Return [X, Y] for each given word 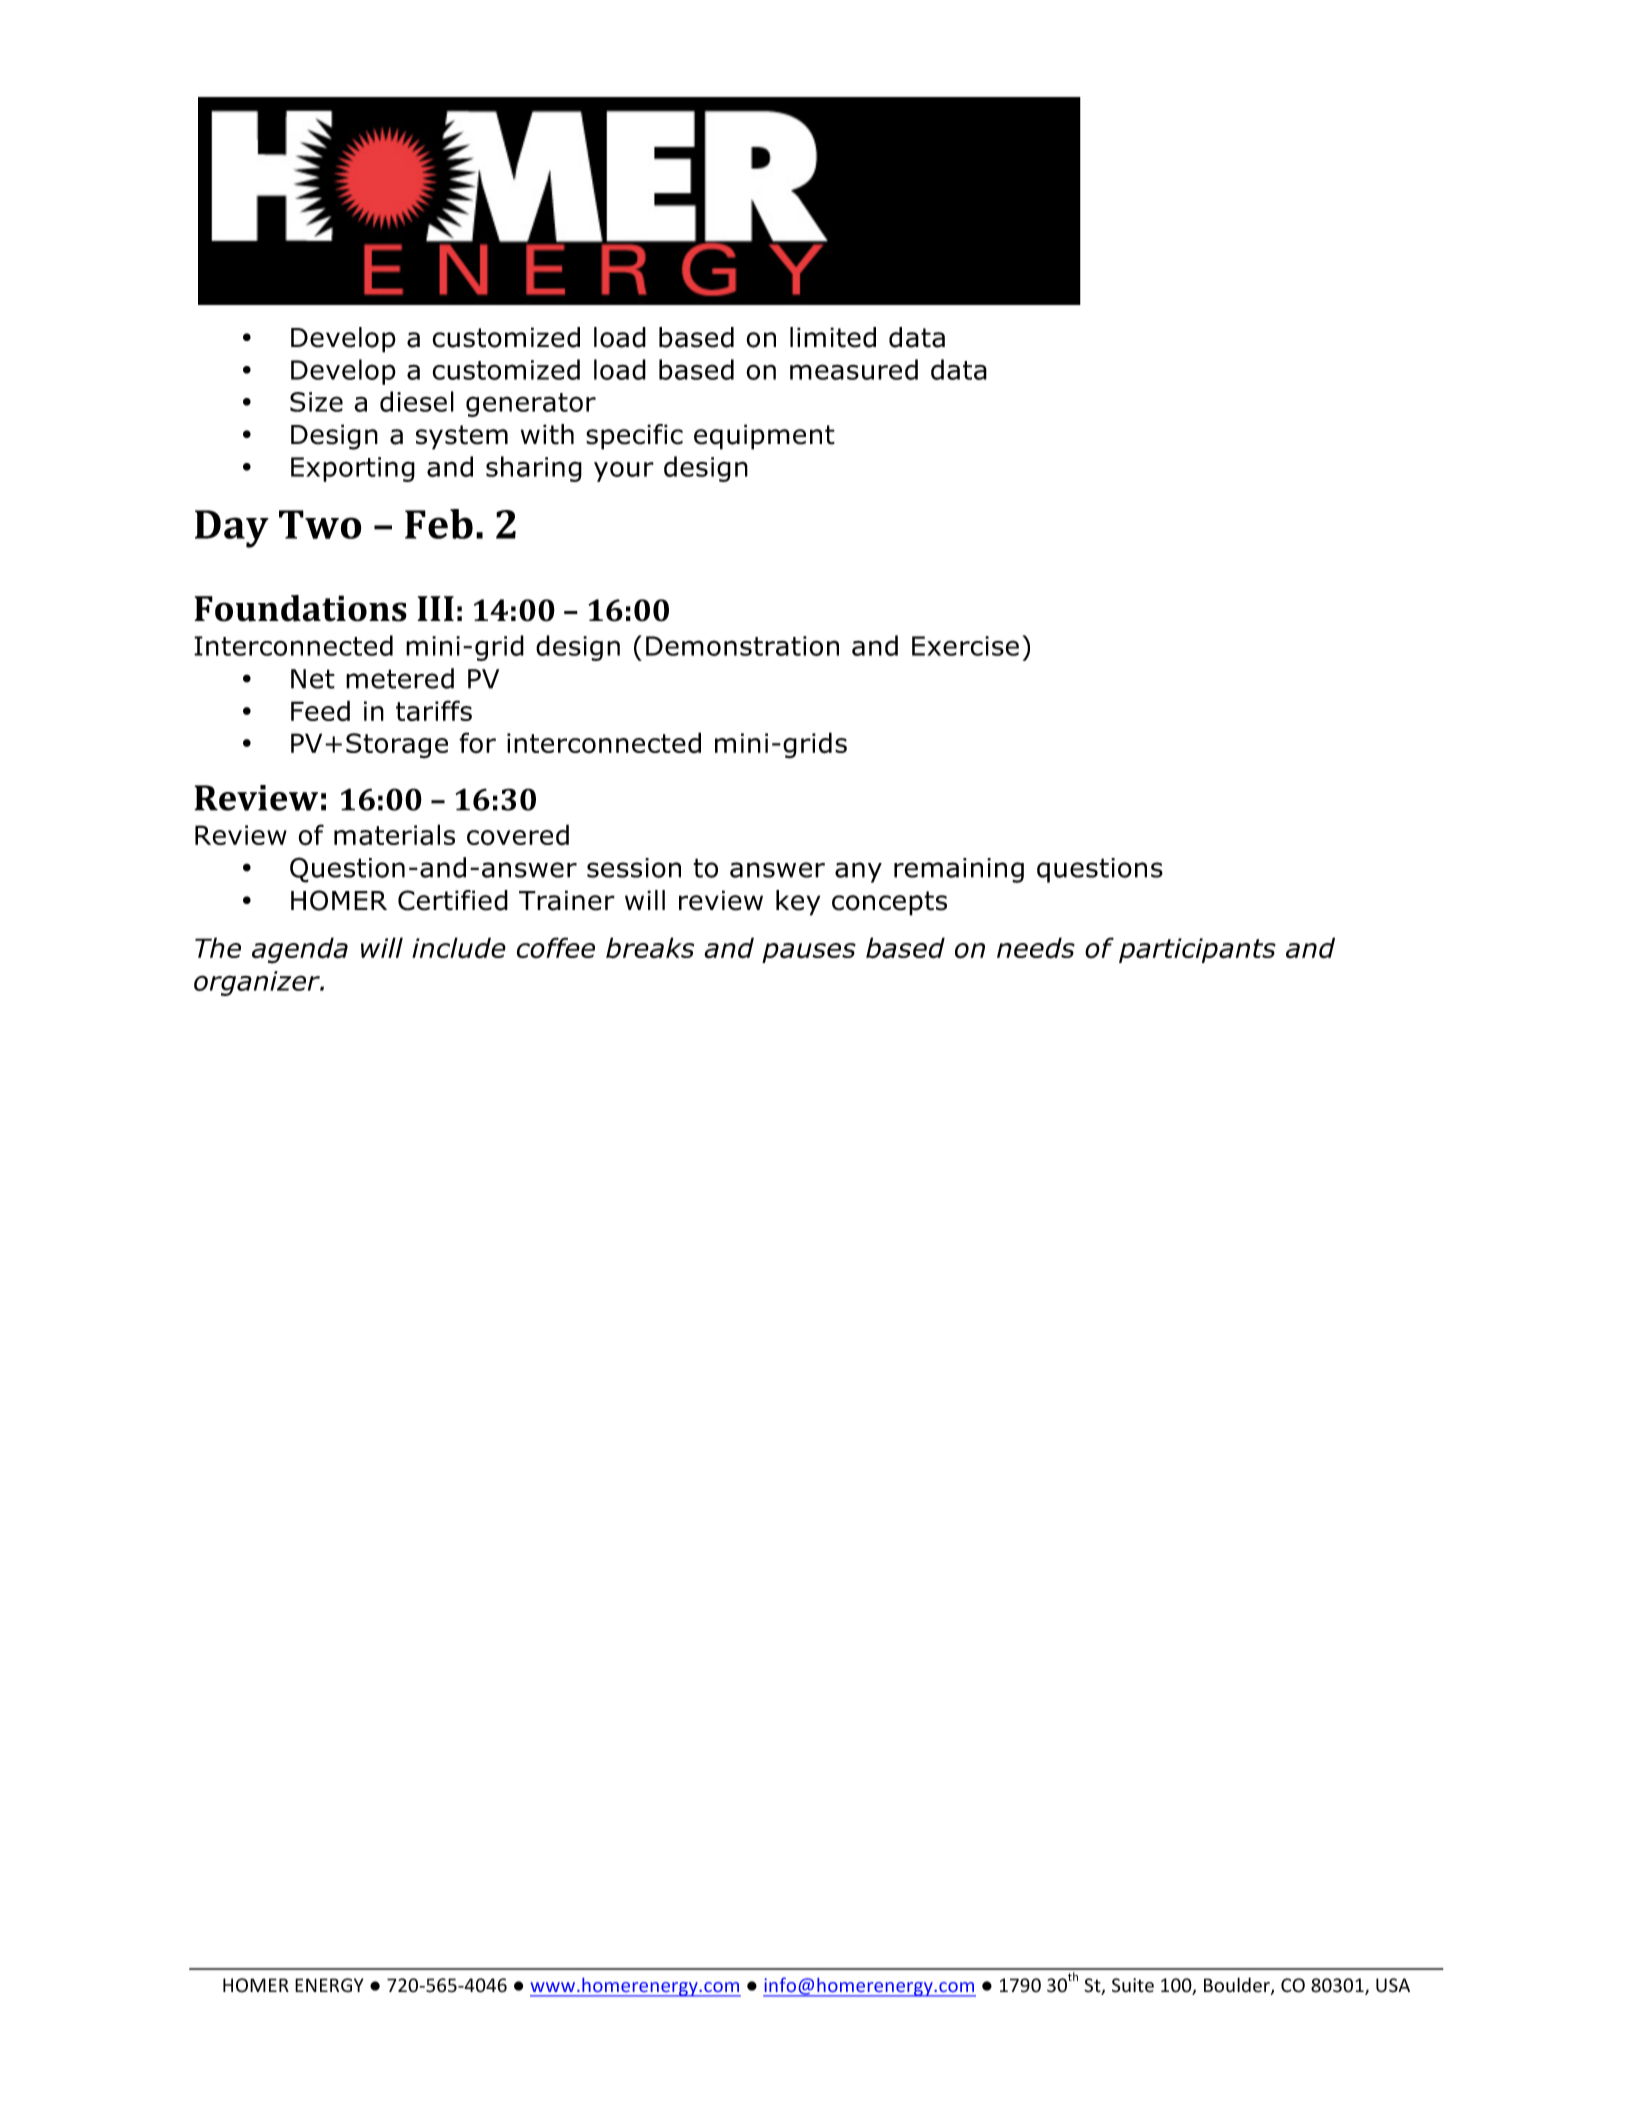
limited [833, 337]
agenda [300, 950]
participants [1197, 950]
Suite [1133, 1985]
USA [1393, 1985]
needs [1036, 947]
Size [316, 402]
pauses [809, 953]
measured [854, 369]
